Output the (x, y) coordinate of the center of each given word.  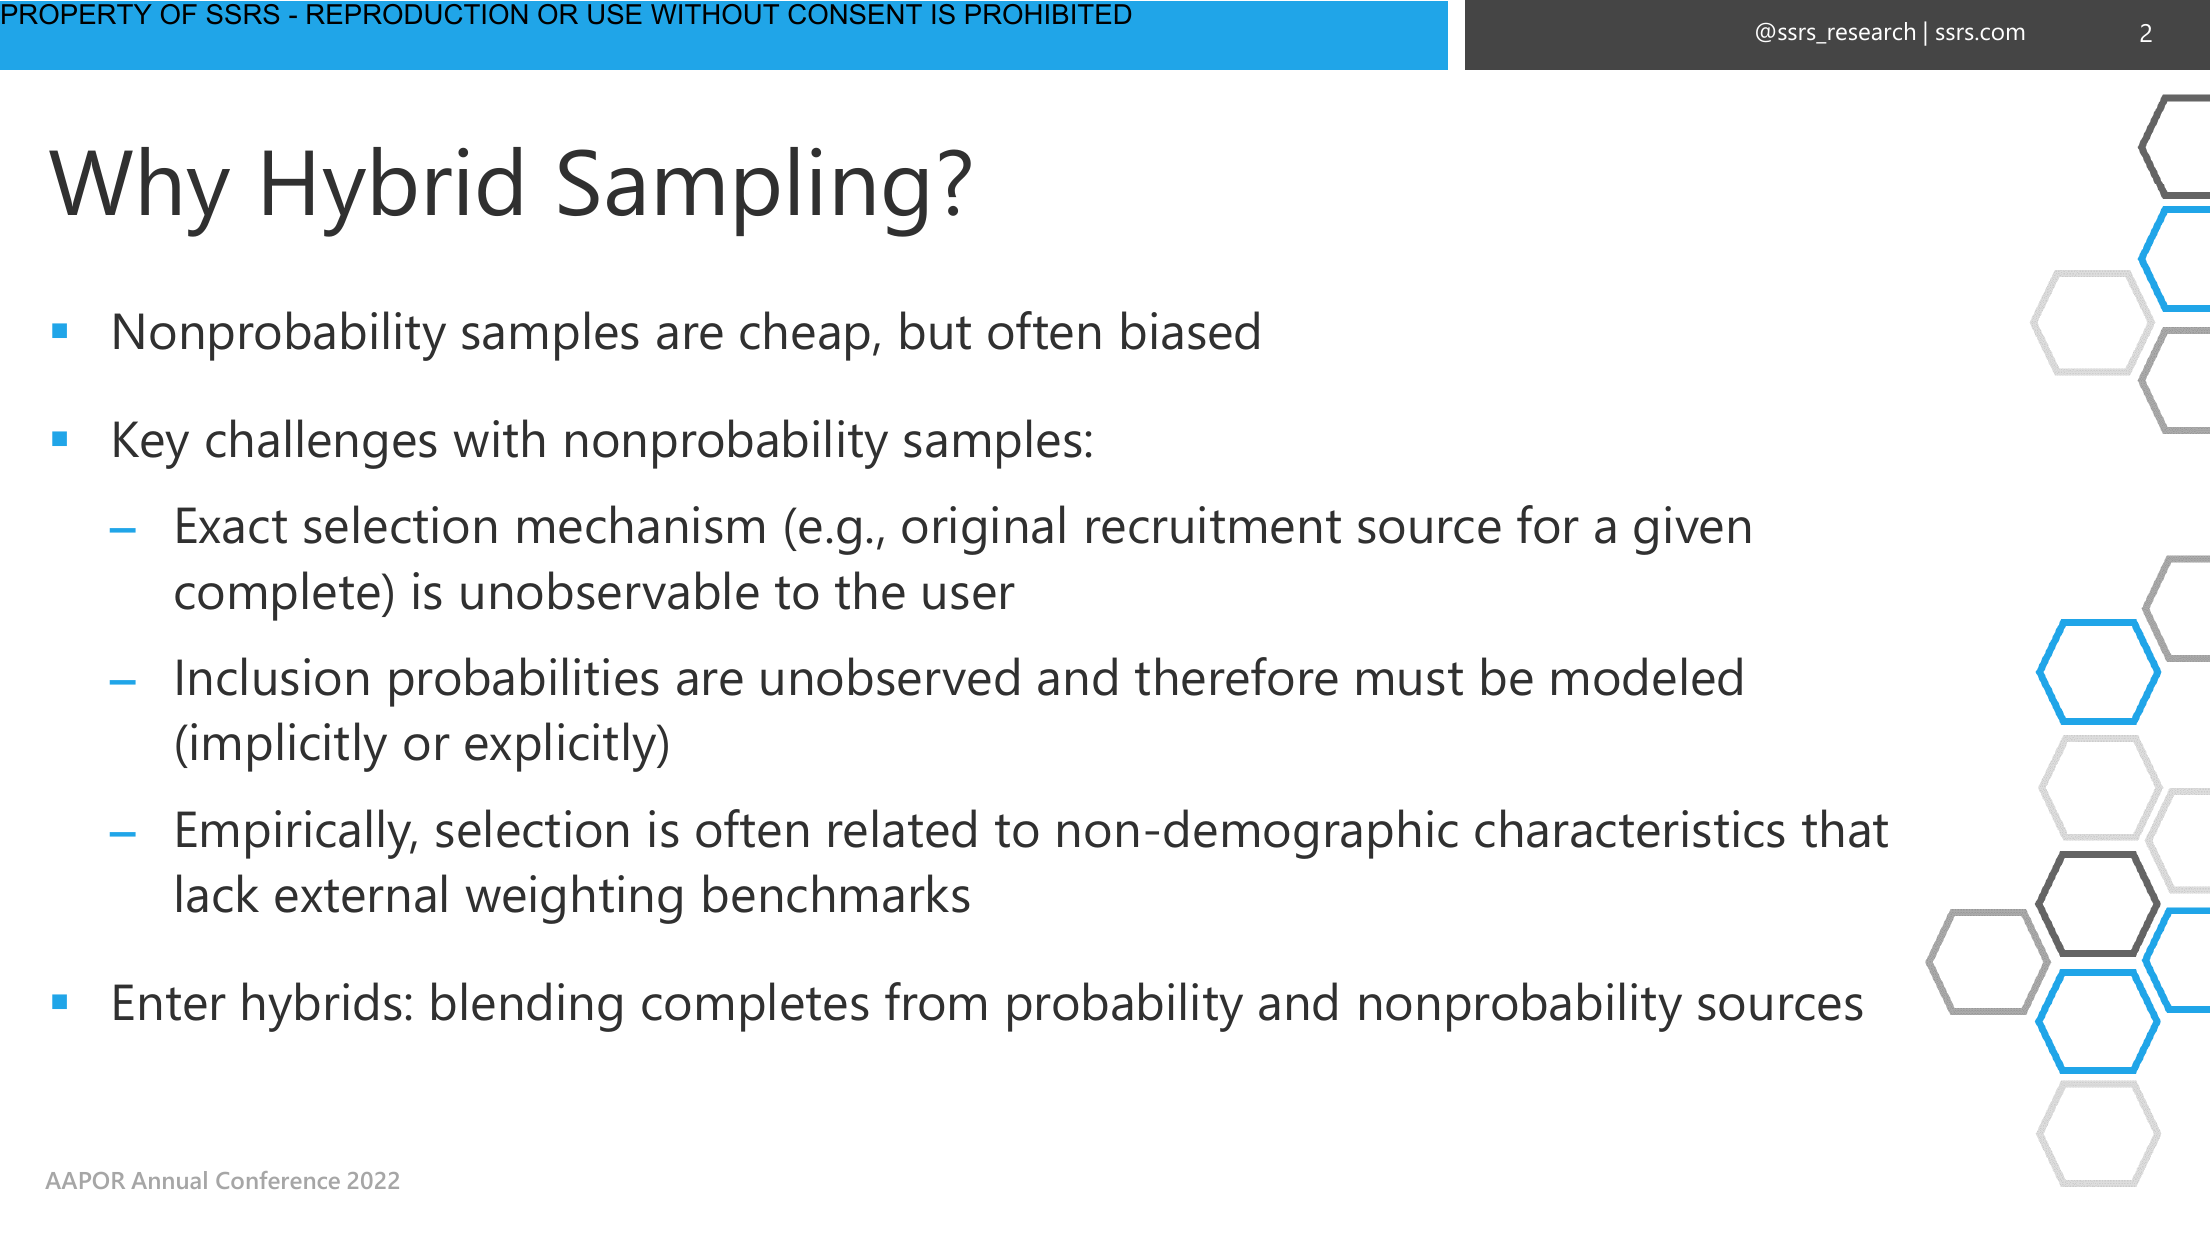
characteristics (1630, 828)
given (1692, 530)
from (935, 1001)
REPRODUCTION (417, 14)
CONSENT (855, 14)
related (902, 828)
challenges (321, 444)
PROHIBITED (1048, 14)
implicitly (289, 747)
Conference (278, 1180)
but (936, 330)
